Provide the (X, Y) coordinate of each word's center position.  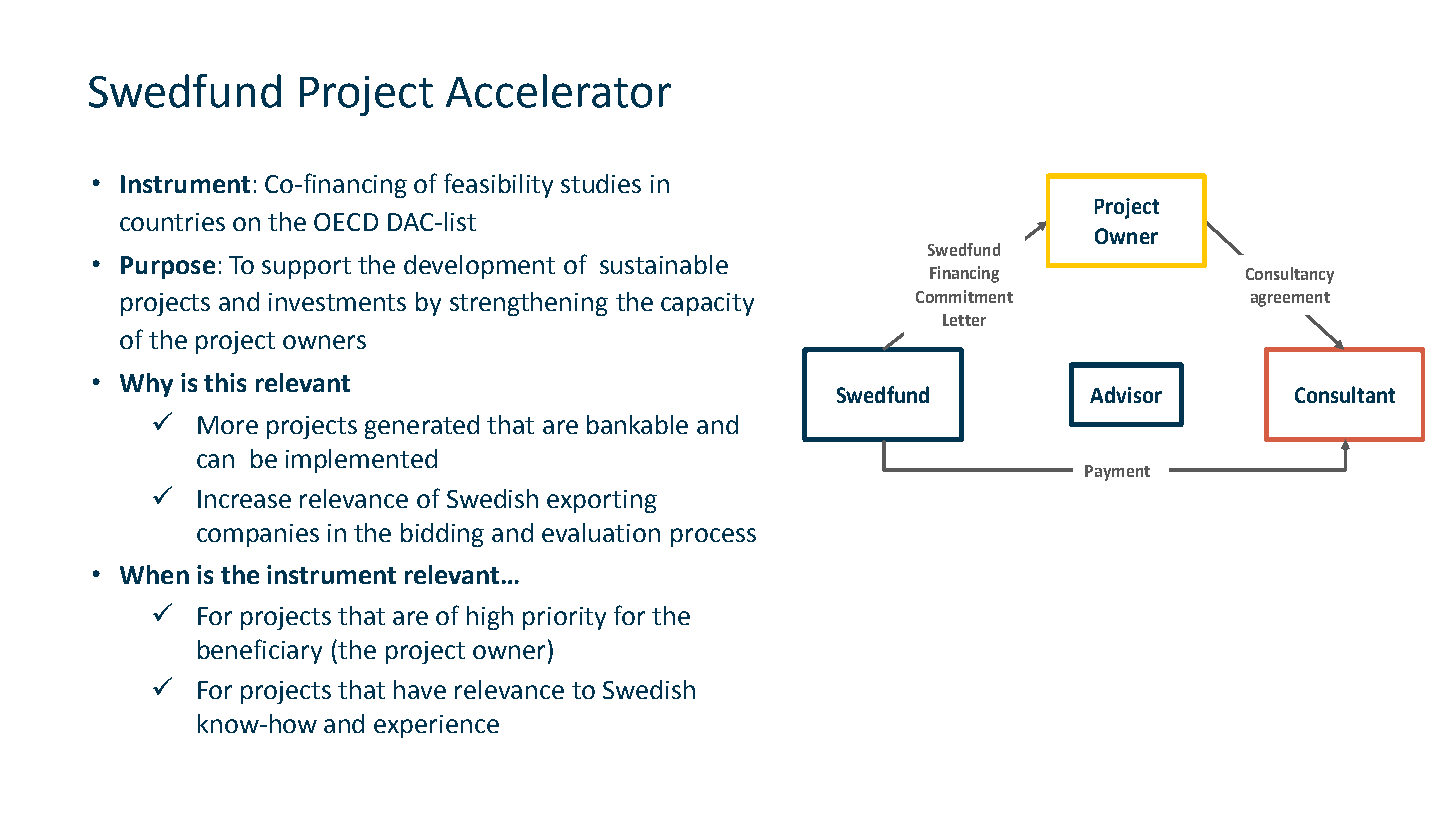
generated (422, 427)
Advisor (1126, 394)
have (420, 689)
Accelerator (558, 91)
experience (436, 726)
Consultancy (1290, 275)
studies (601, 183)
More (228, 425)
